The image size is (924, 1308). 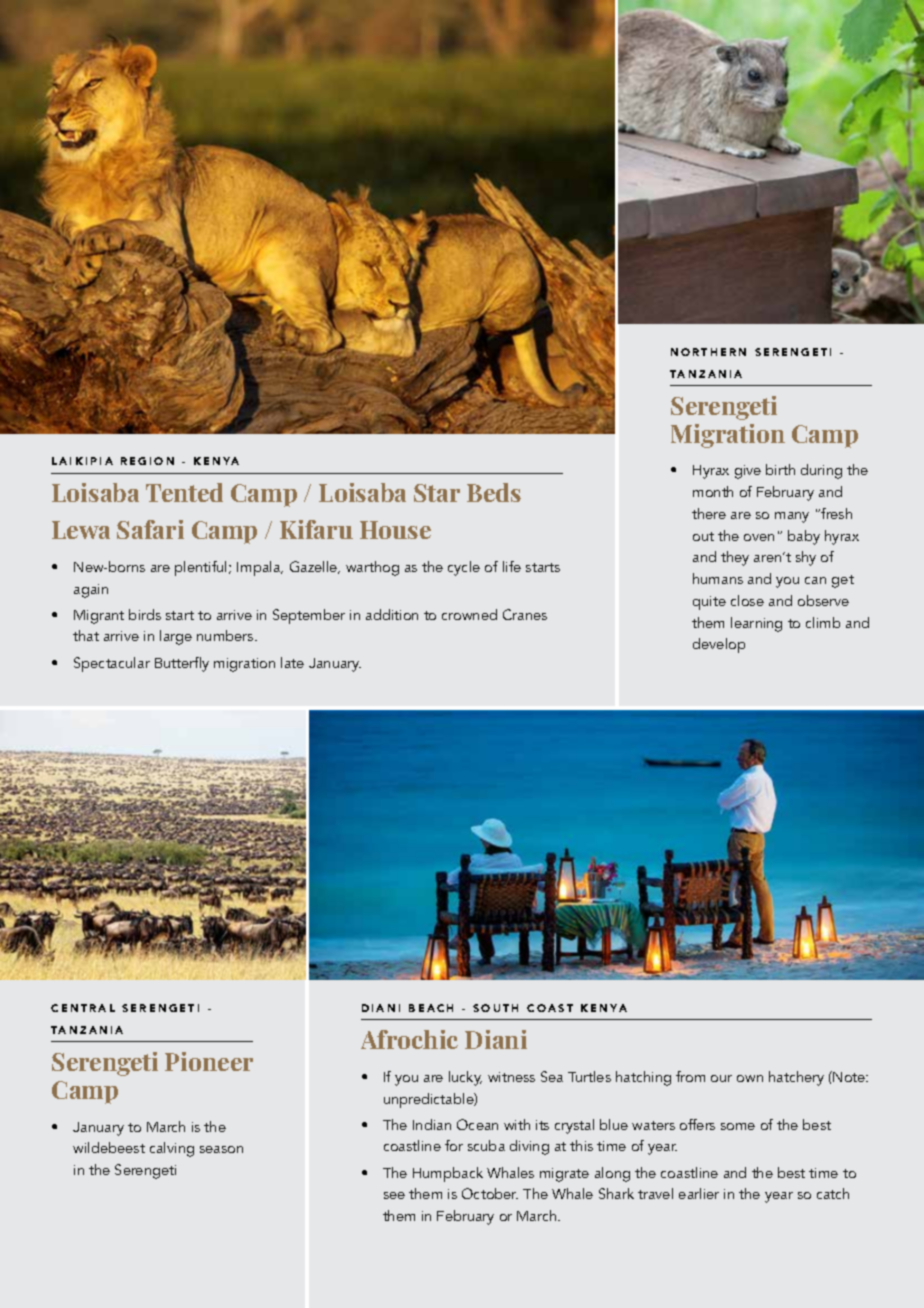 What do you see at coordinates (469, 614) in the image?
I see `crowned` at bounding box center [469, 614].
